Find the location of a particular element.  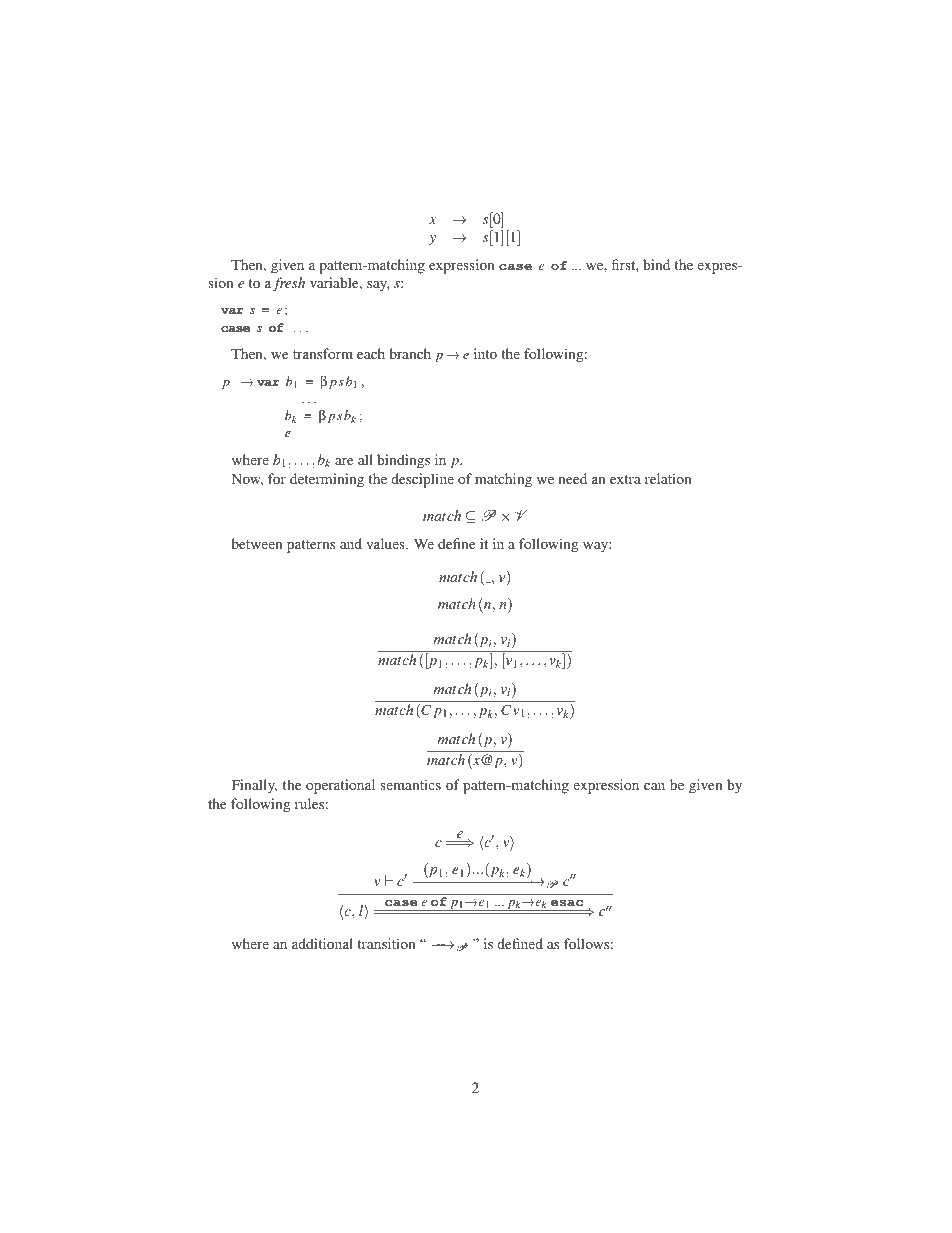

branch is located at coordinates (410, 353).
